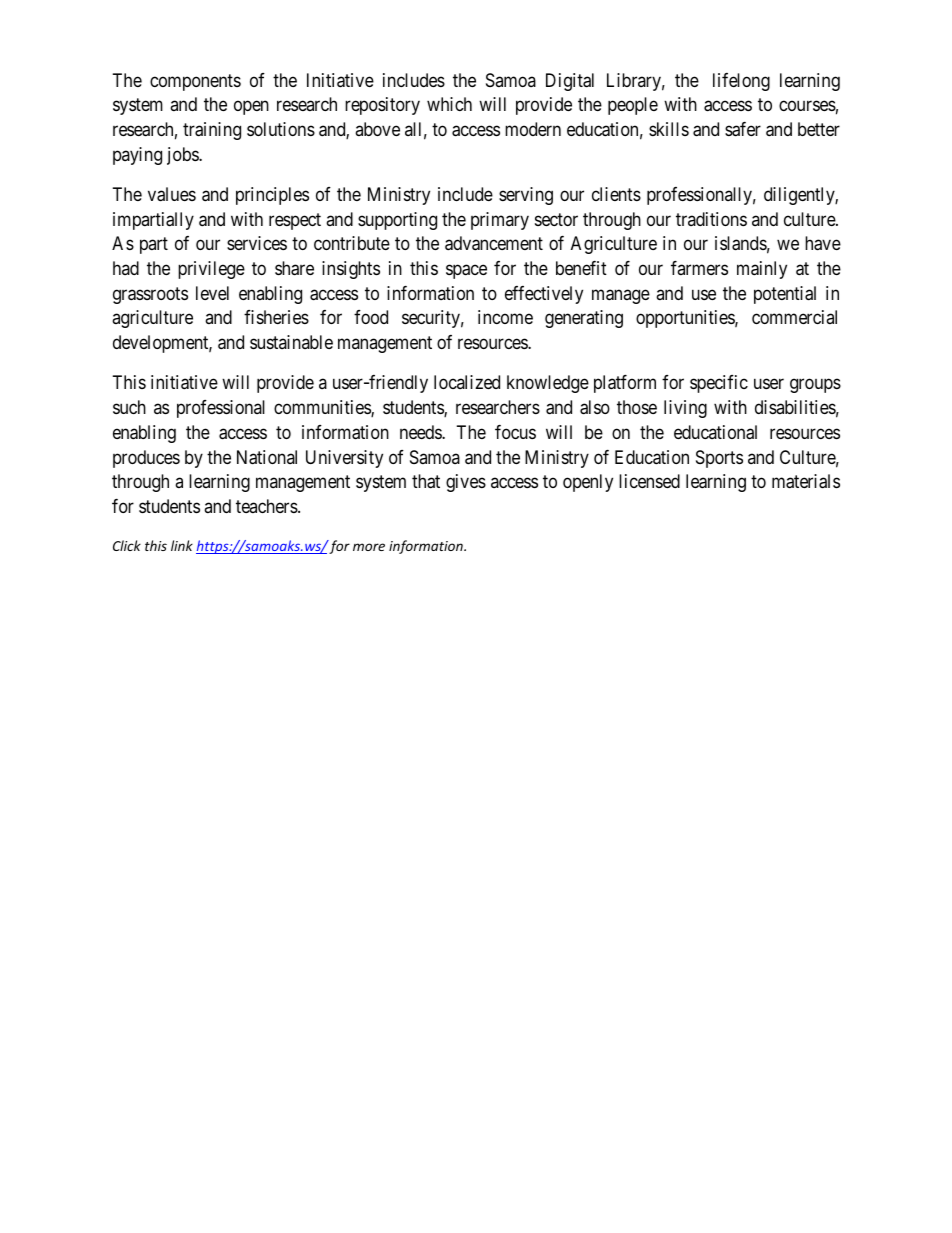 Image resolution: width=952 pixels, height=1233 pixels. What do you see at coordinates (711, 219) in the screenshot?
I see `traditions` at bounding box center [711, 219].
